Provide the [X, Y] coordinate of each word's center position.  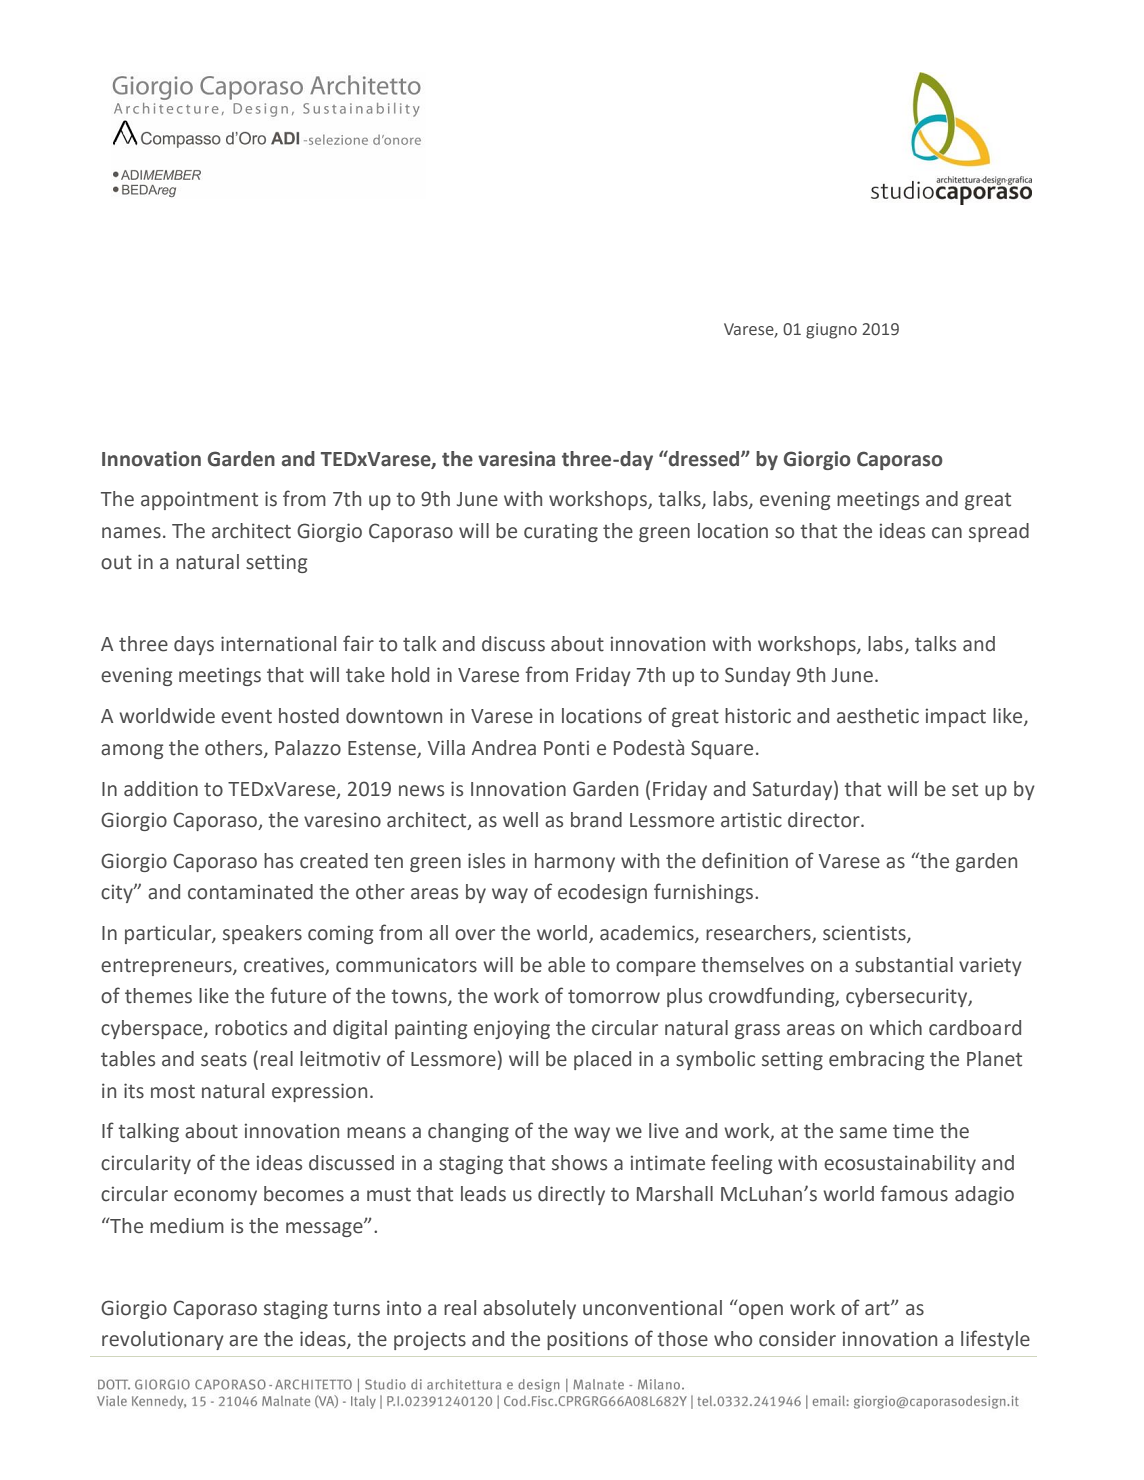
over [475, 935]
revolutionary [163, 1340]
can [947, 533]
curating [561, 532]
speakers [262, 934]
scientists [865, 934]
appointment [199, 500]
